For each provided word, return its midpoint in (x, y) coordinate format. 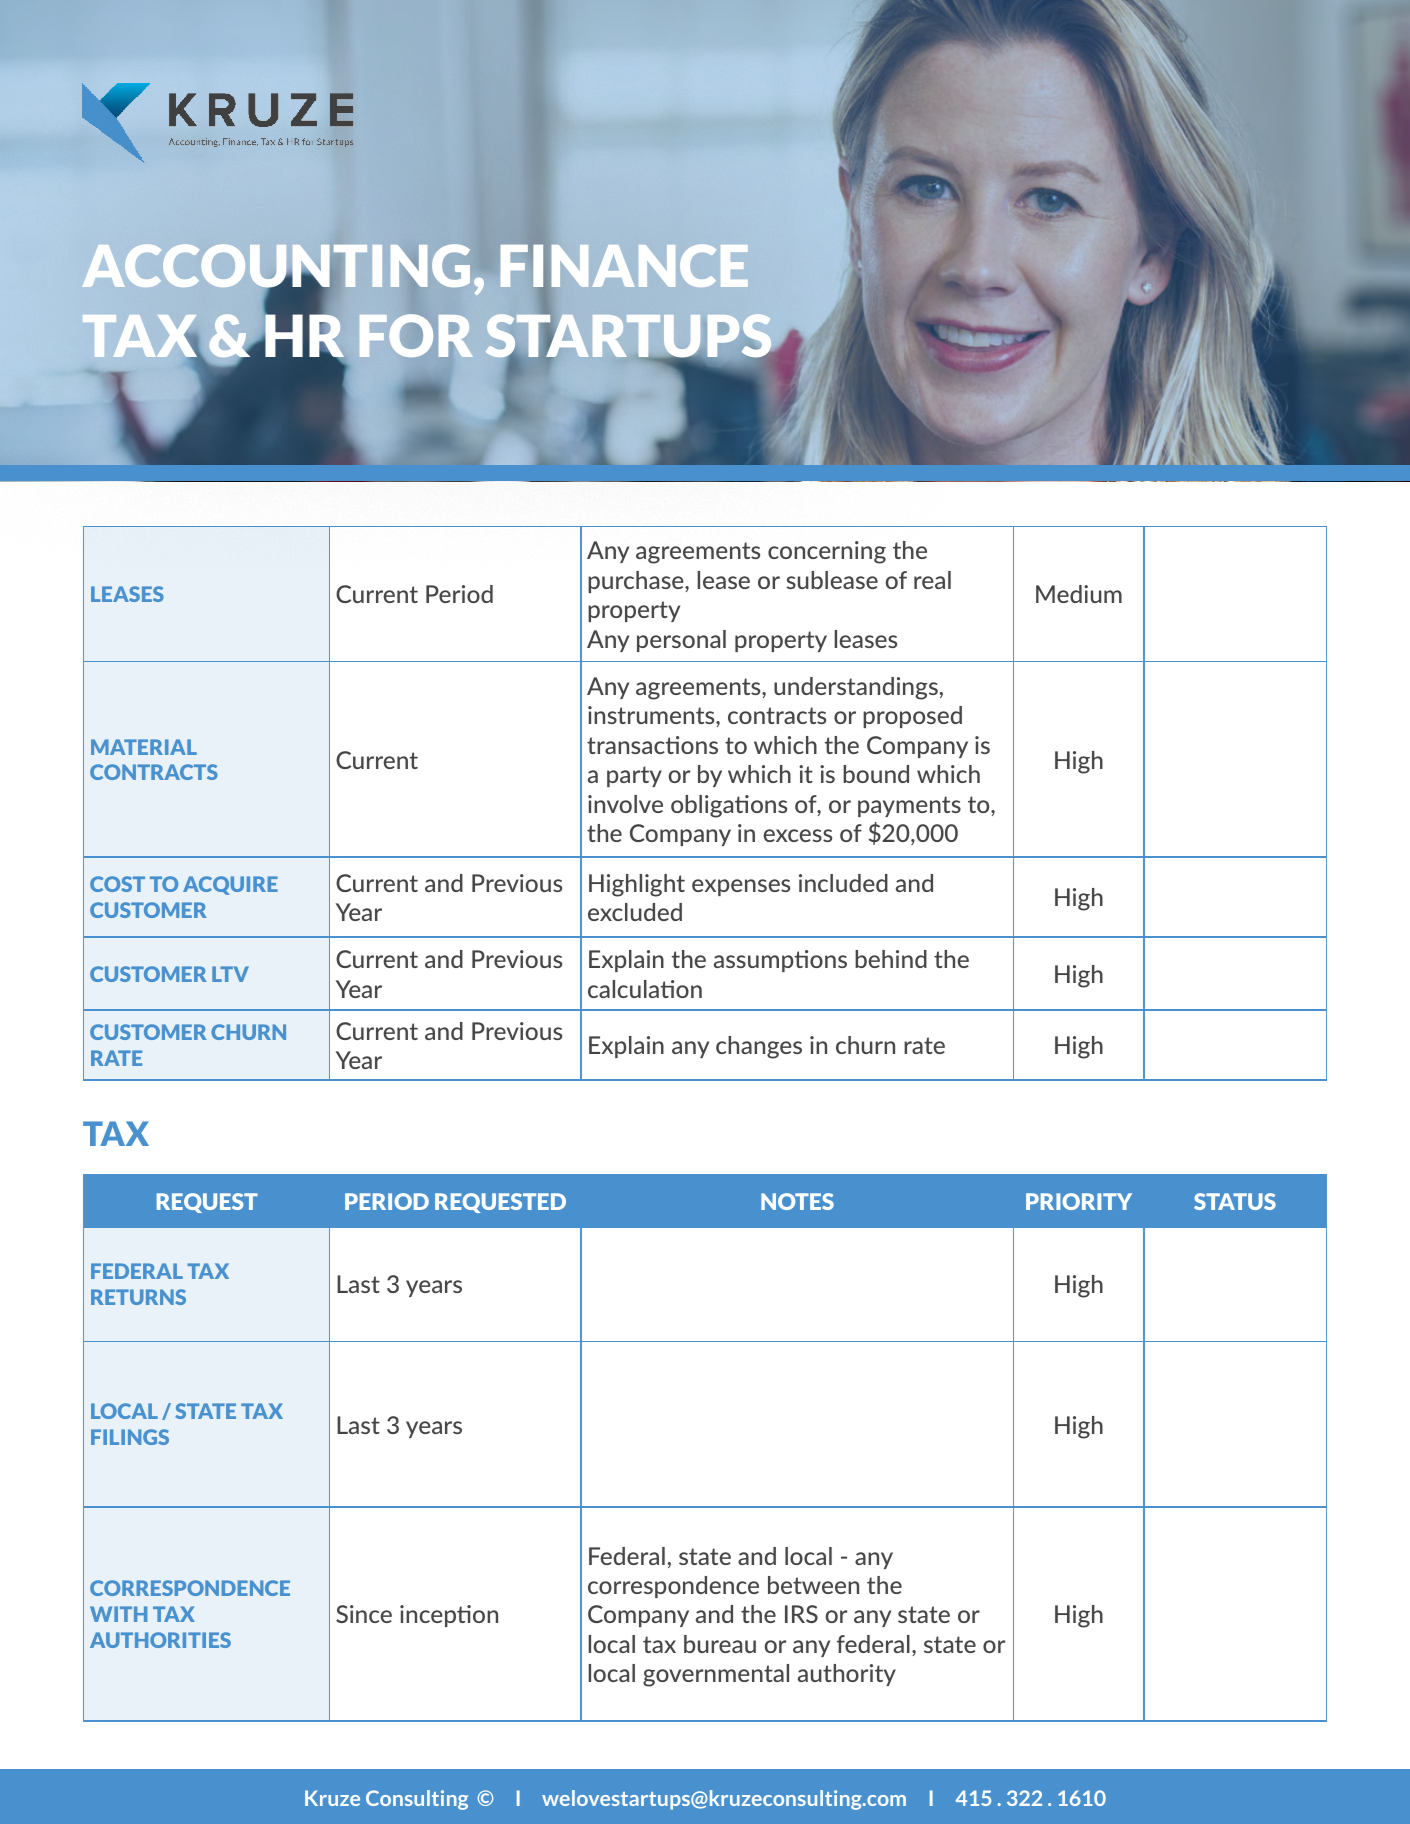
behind (891, 959)
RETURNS (138, 1297)
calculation (645, 989)
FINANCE (624, 267)
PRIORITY (1079, 1201)
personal (681, 641)
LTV (230, 974)
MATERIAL (144, 747)
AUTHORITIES (160, 1640)
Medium (1079, 594)
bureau (720, 1644)
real (932, 580)
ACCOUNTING (276, 267)
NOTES (797, 1201)
